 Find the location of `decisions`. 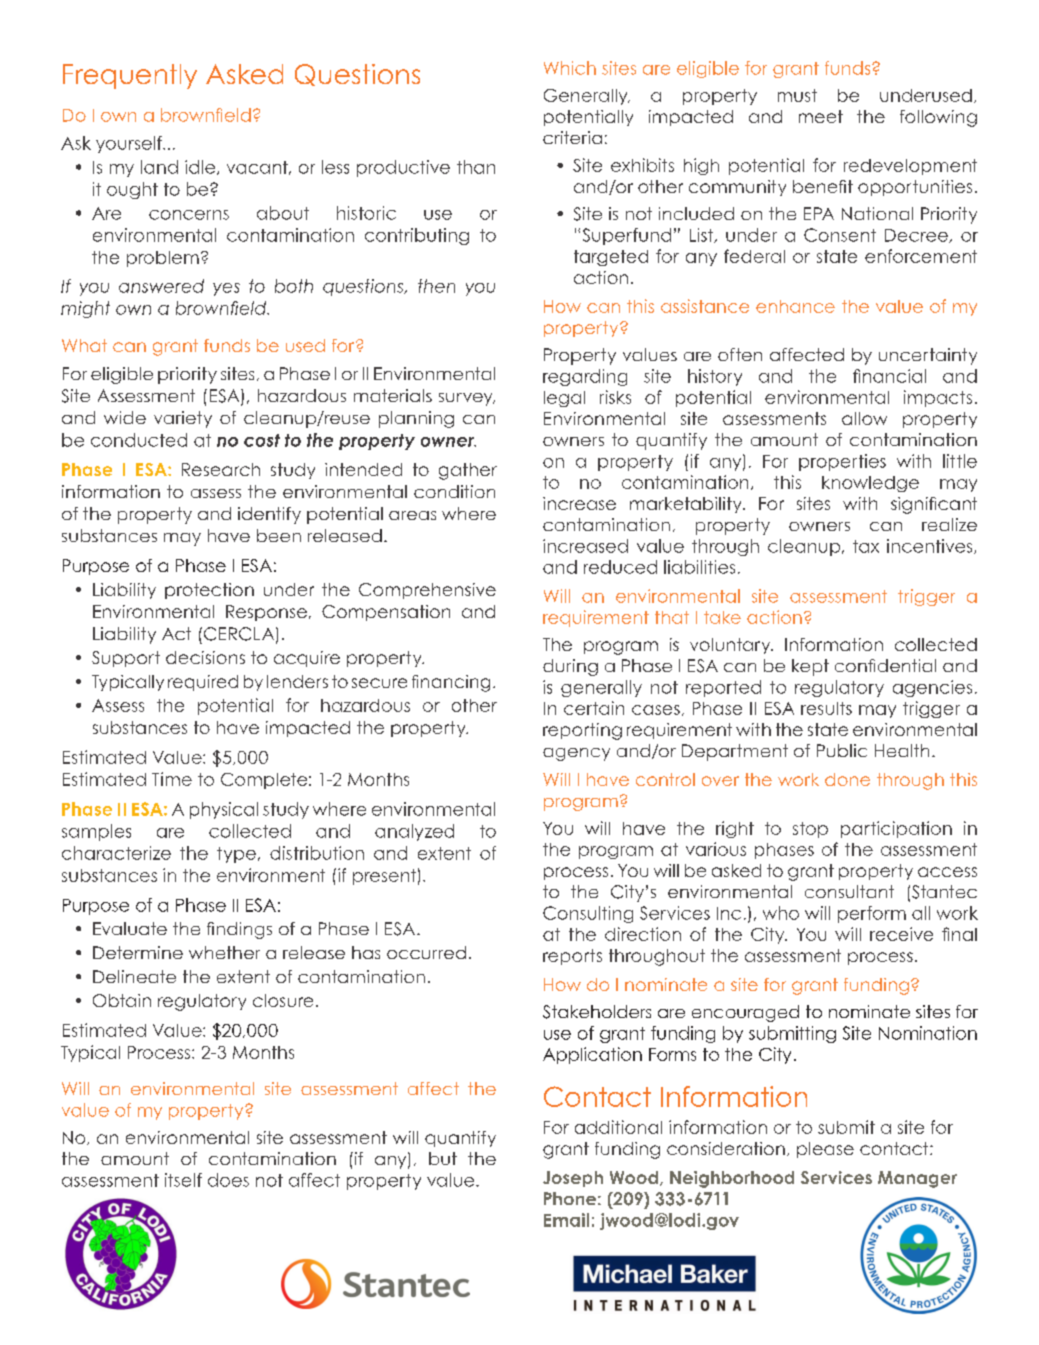

decisions is located at coordinates (205, 657).
